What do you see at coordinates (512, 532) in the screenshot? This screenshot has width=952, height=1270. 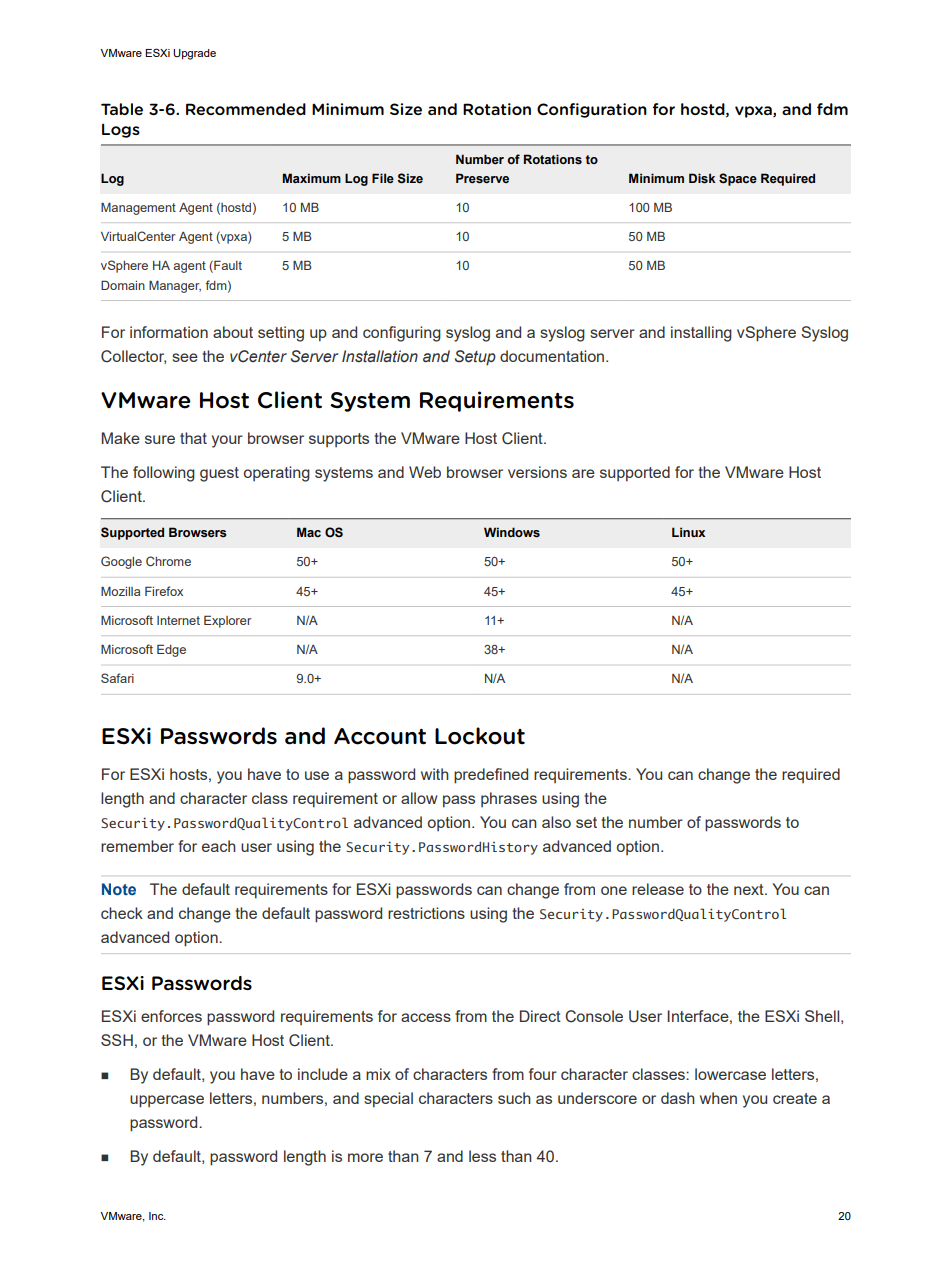 I see `Windows` at bounding box center [512, 532].
